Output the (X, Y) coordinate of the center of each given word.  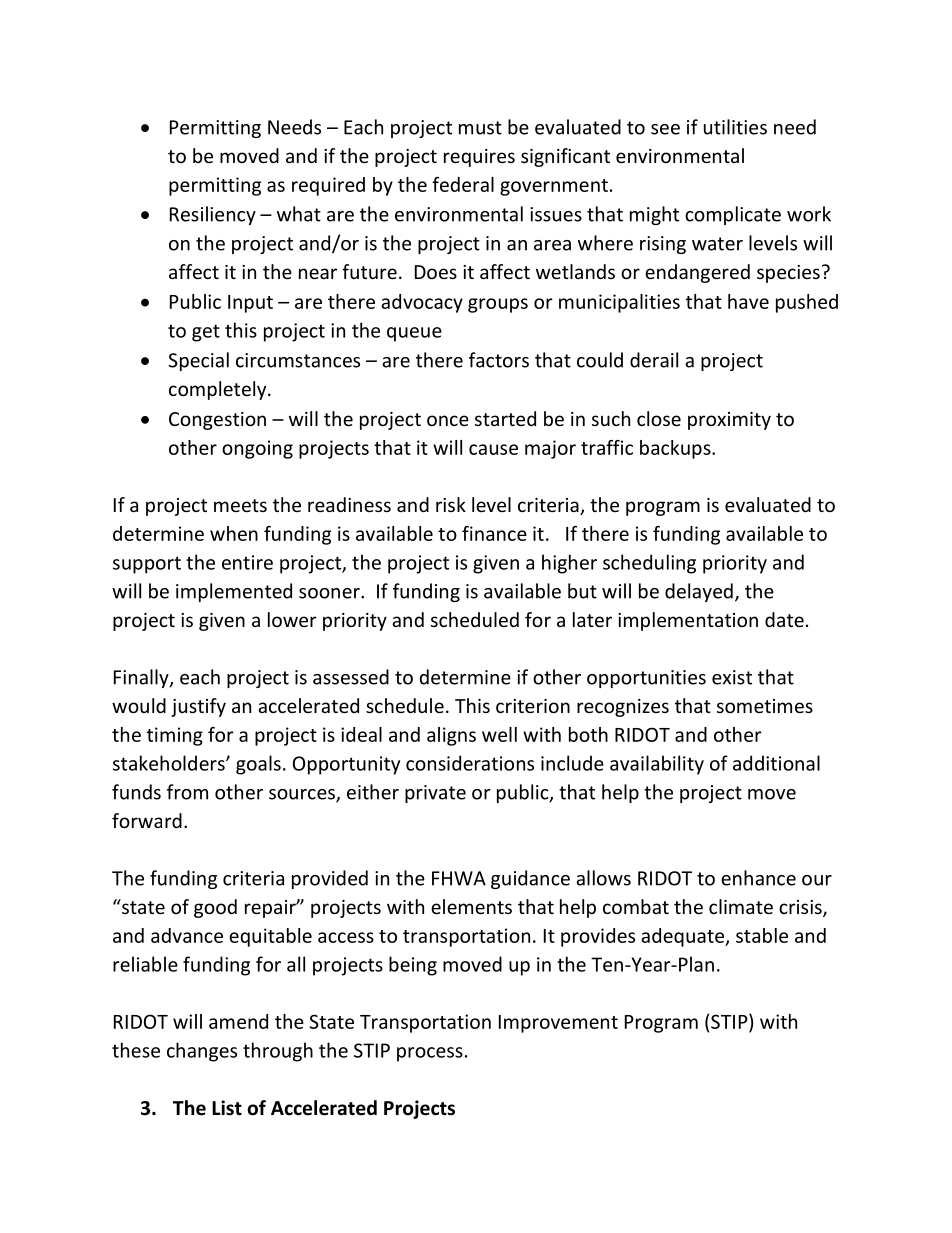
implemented (234, 592)
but (582, 591)
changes (202, 1052)
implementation (688, 621)
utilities (735, 127)
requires (479, 158)
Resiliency (213, 215)
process (430, 1054)
